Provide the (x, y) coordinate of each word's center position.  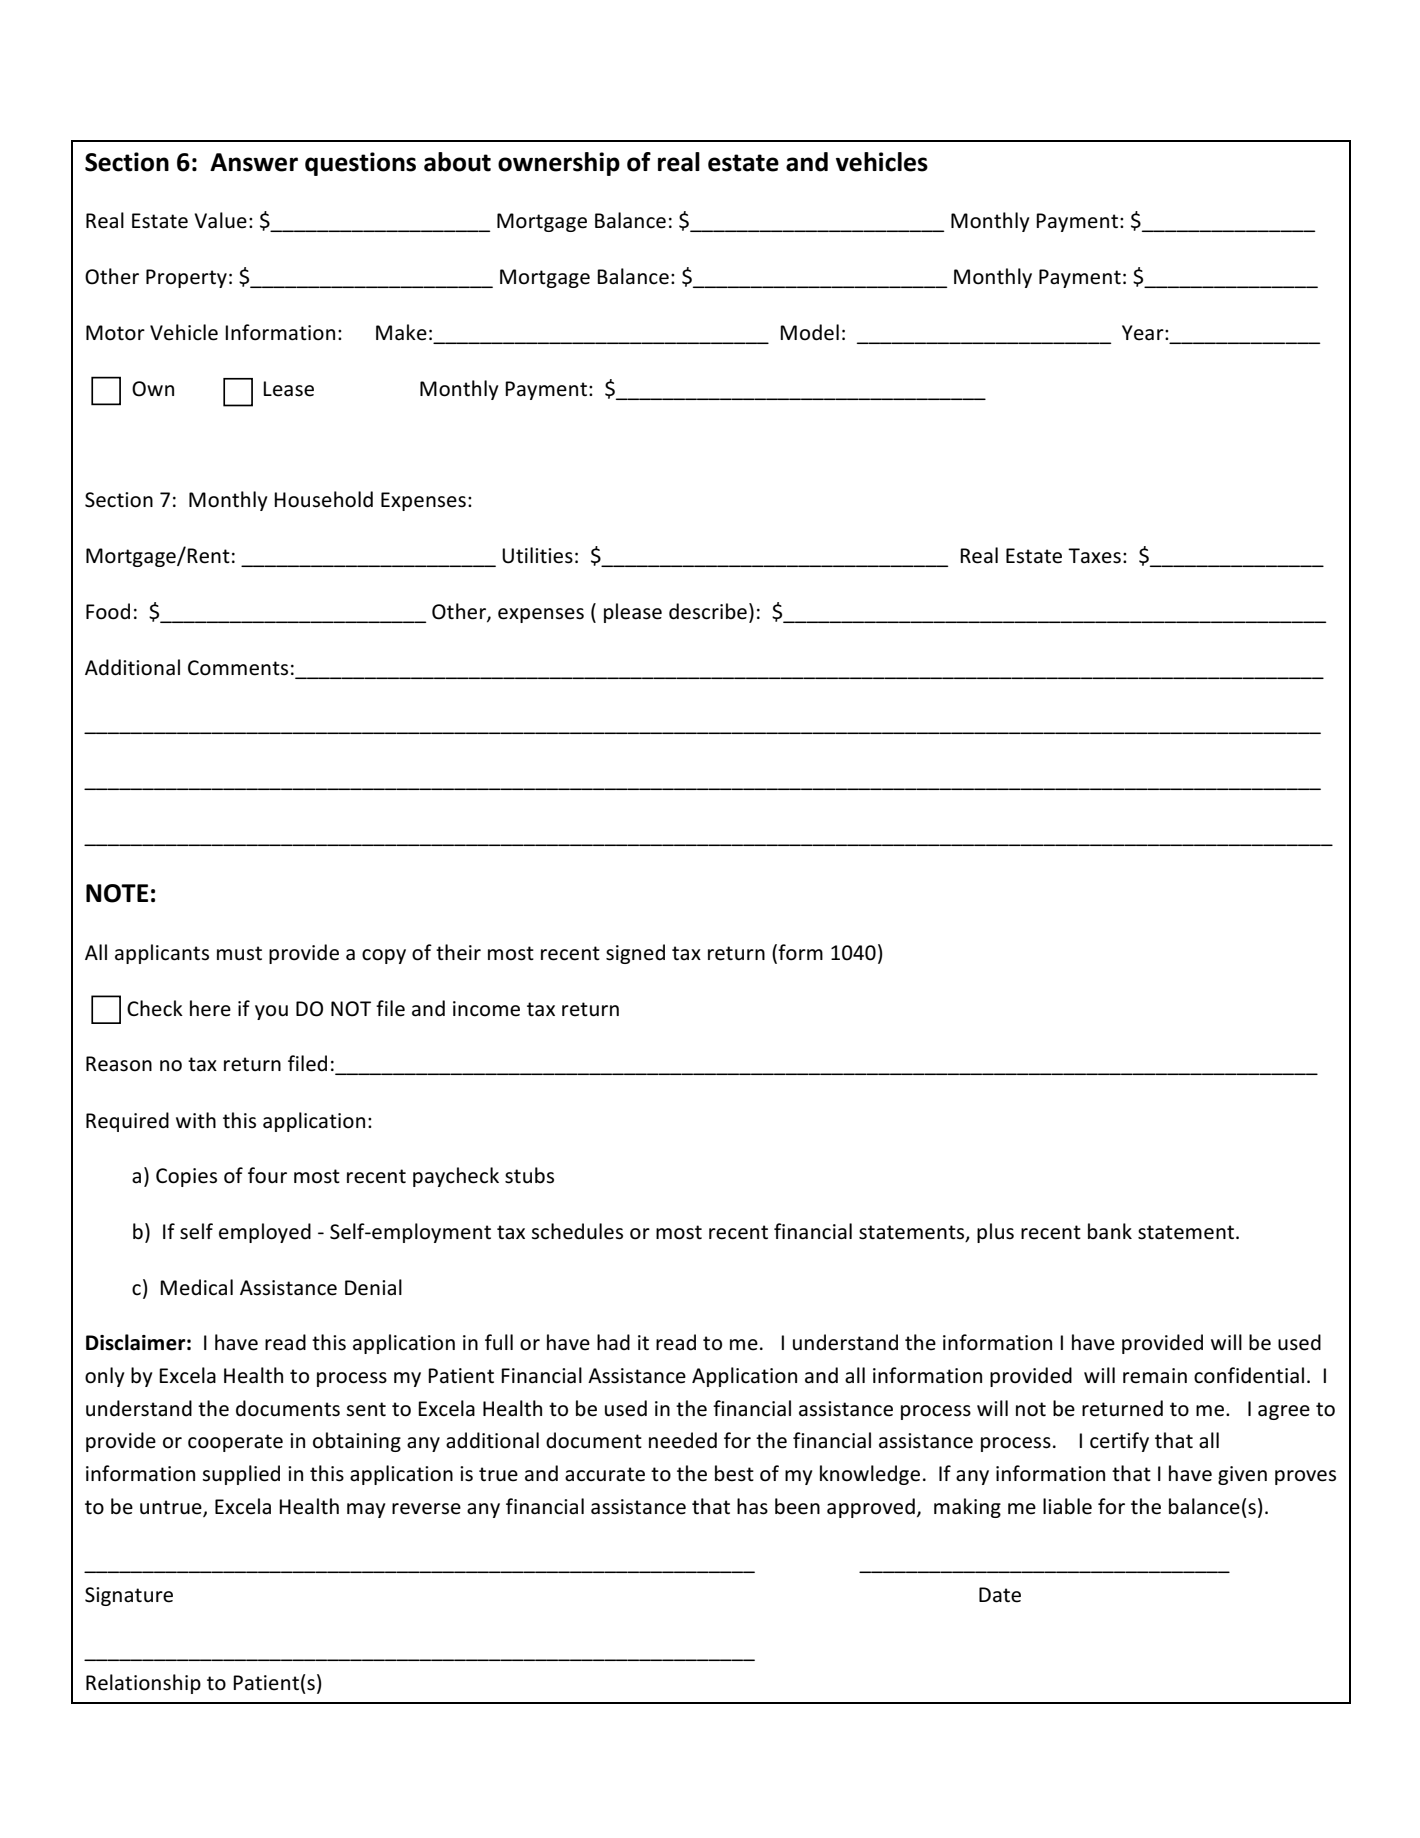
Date (1000, 1595)
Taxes (1094, 556)
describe (708, 611)
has (752, 1506)
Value (220, 220)
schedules (577, 1231)
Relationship (143, 1684)
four (267, 1175)
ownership (559, 164)
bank (1110, 1231)
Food (108, 611)
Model (809, 332)
